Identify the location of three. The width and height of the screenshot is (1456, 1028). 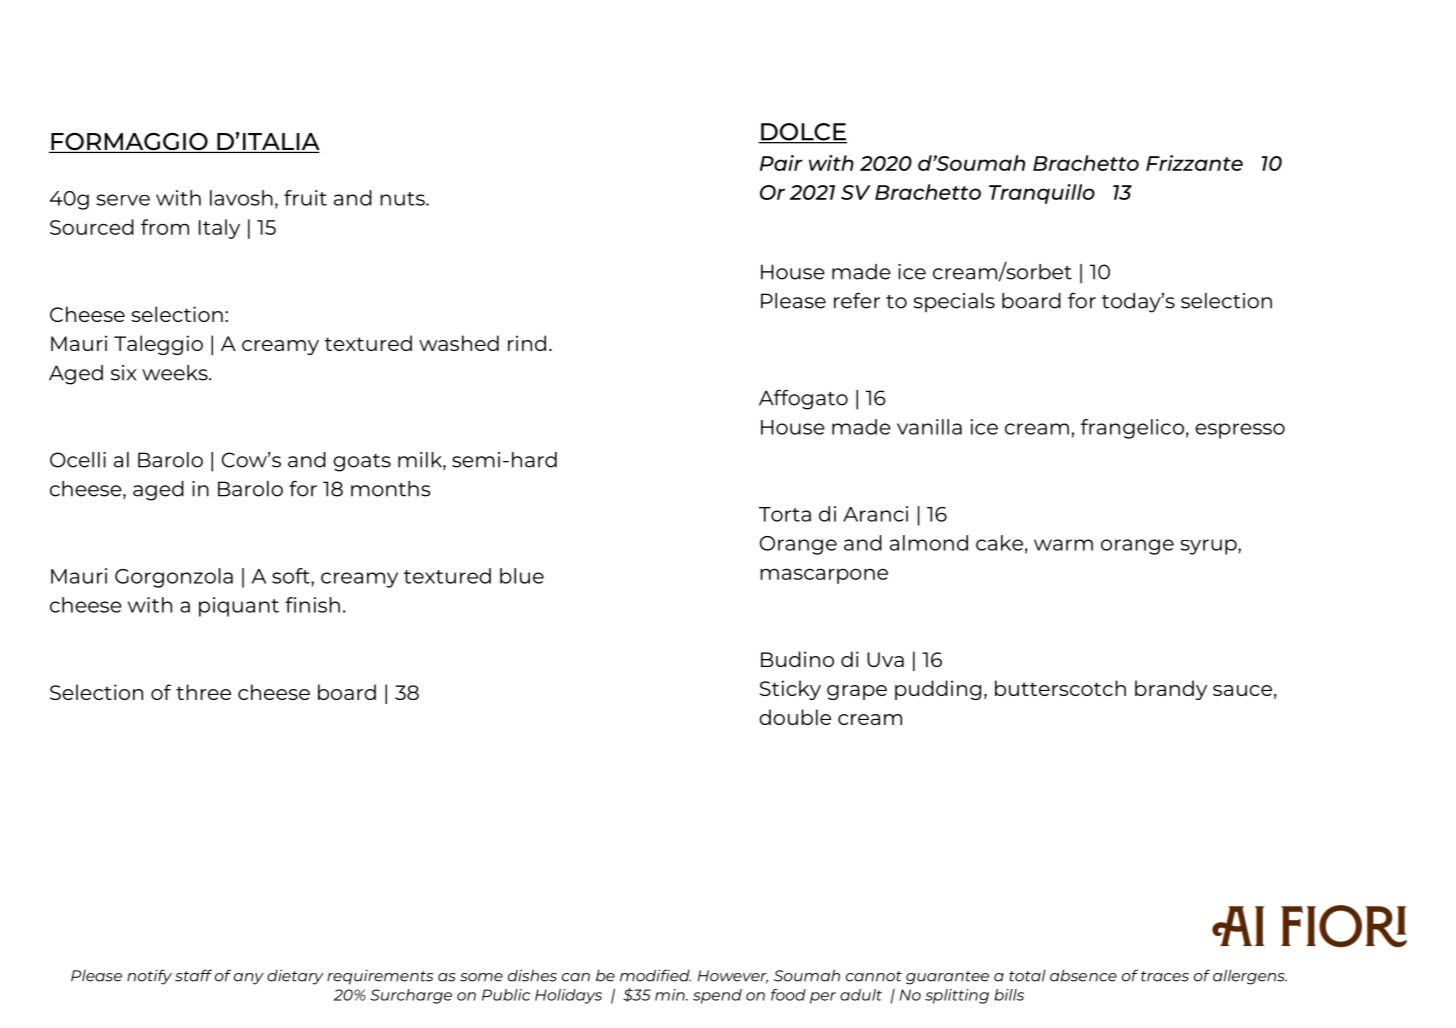
(203, 692).
